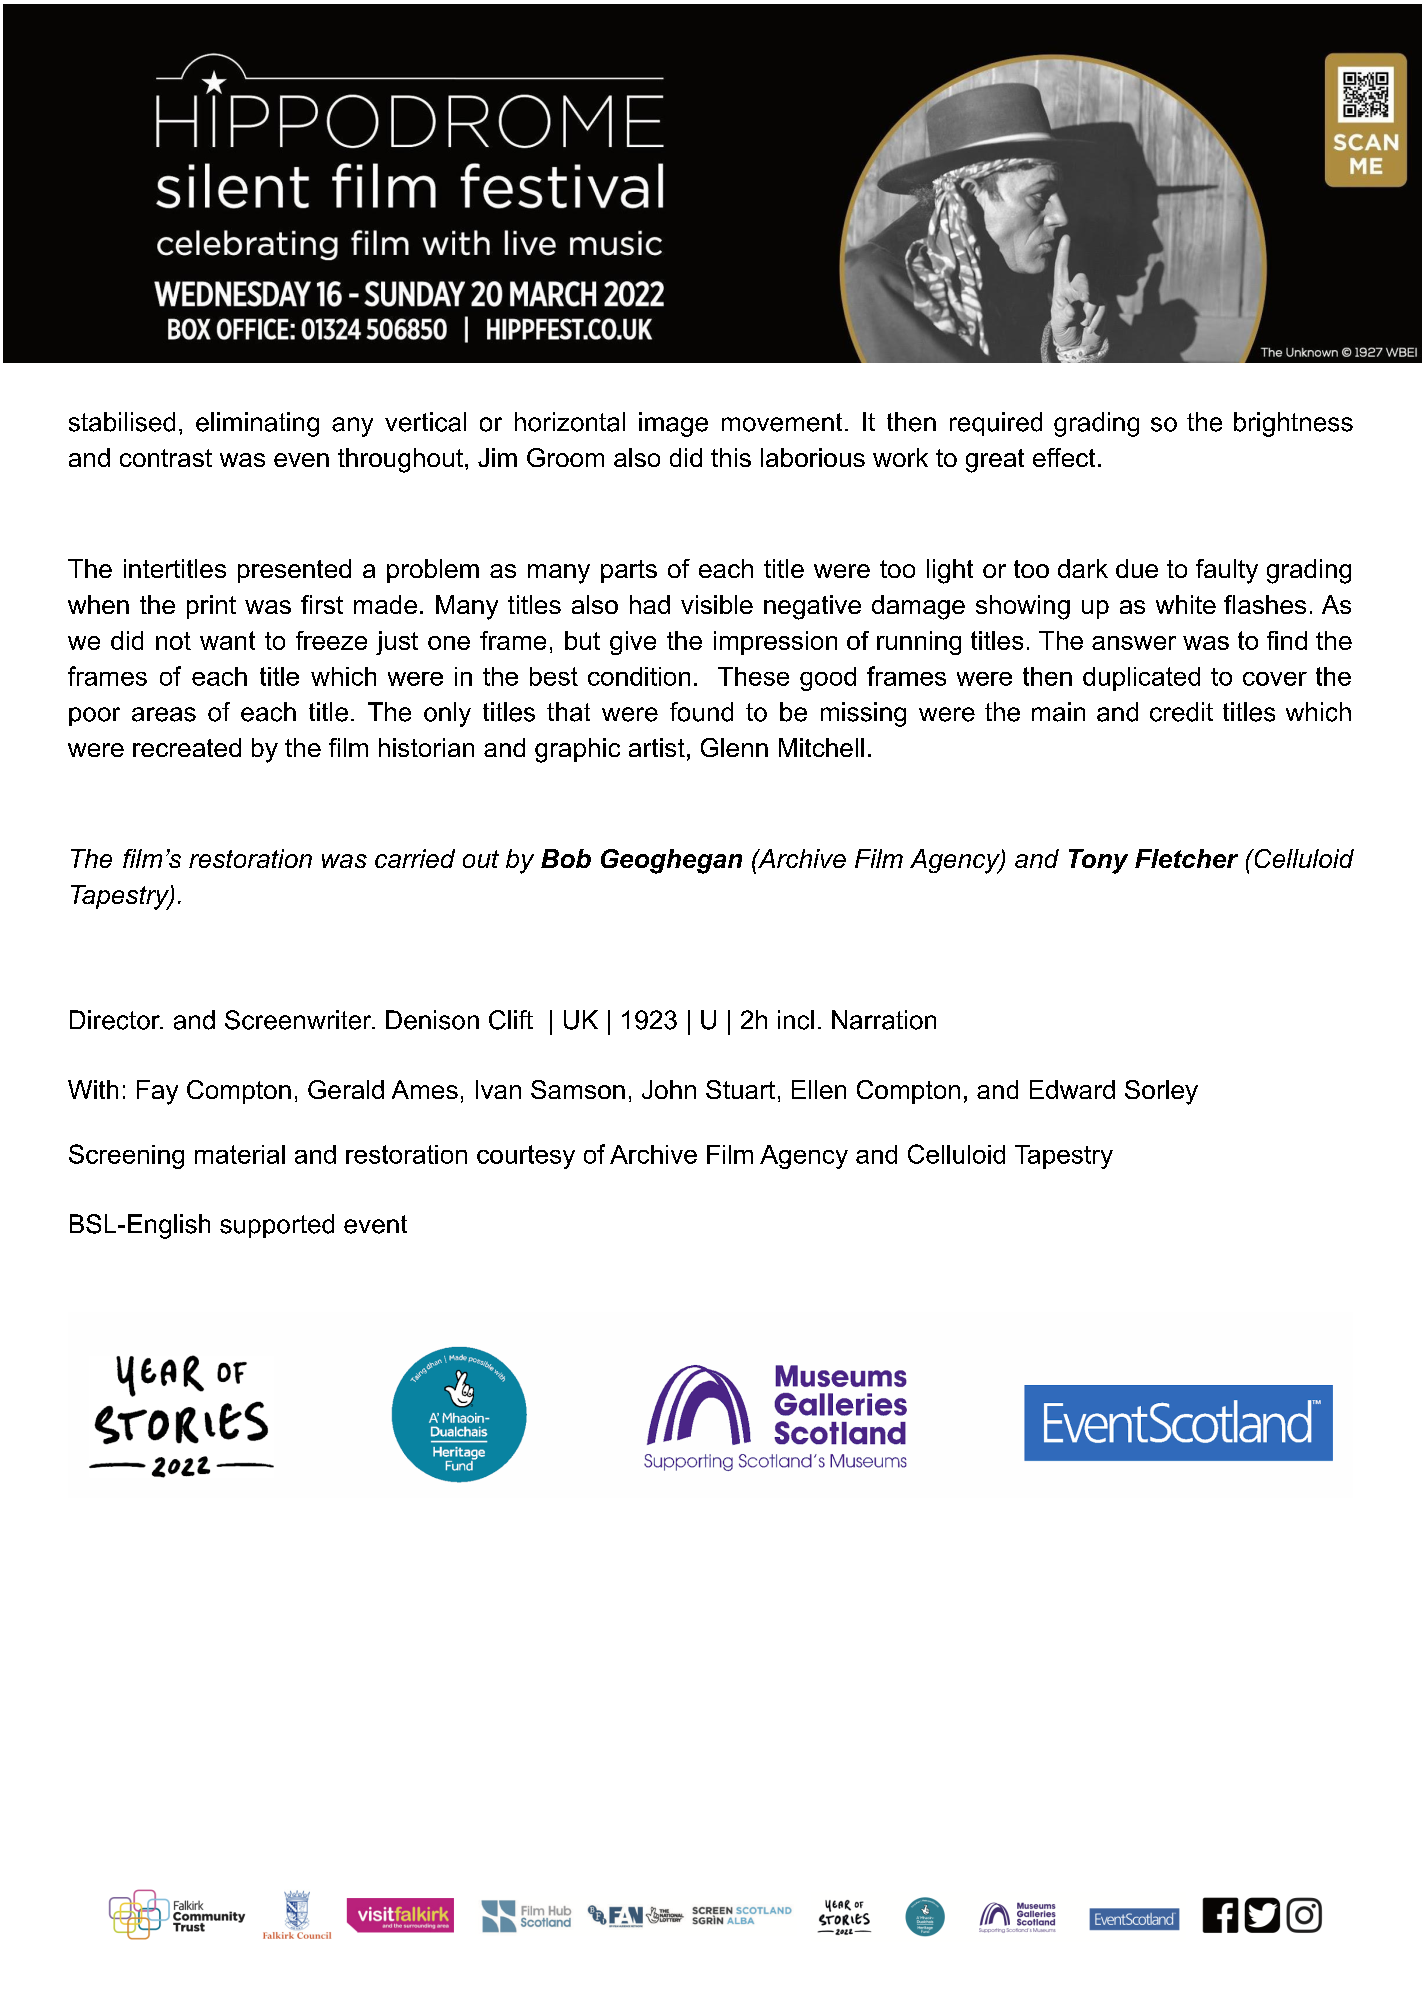 The height and width of the document is (2010, 1423). I want to click on carried, so click(415, 858).
